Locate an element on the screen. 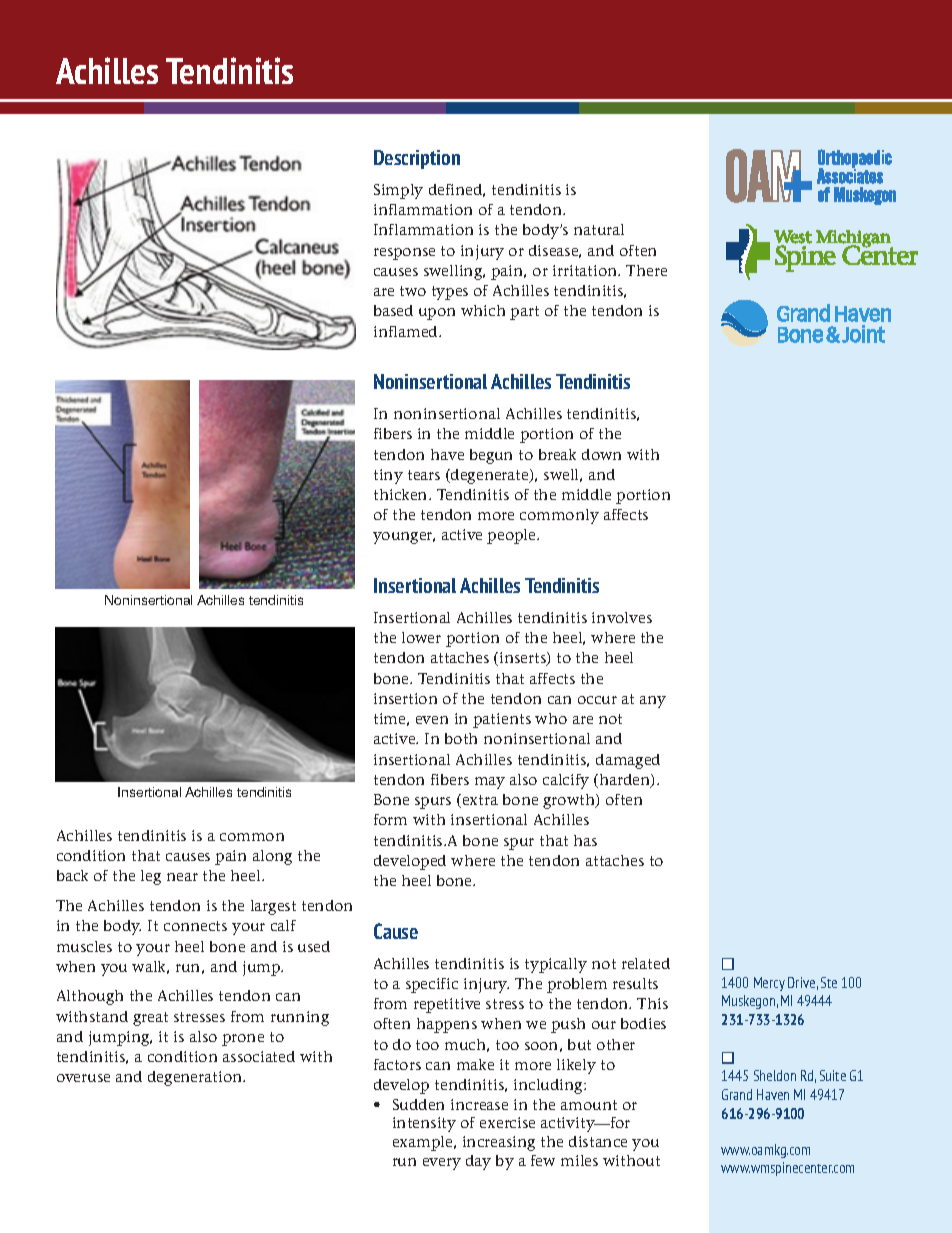 The width and height of the screenshot is (952, 1233). degeneration is located at coordinates (196, 1078).
